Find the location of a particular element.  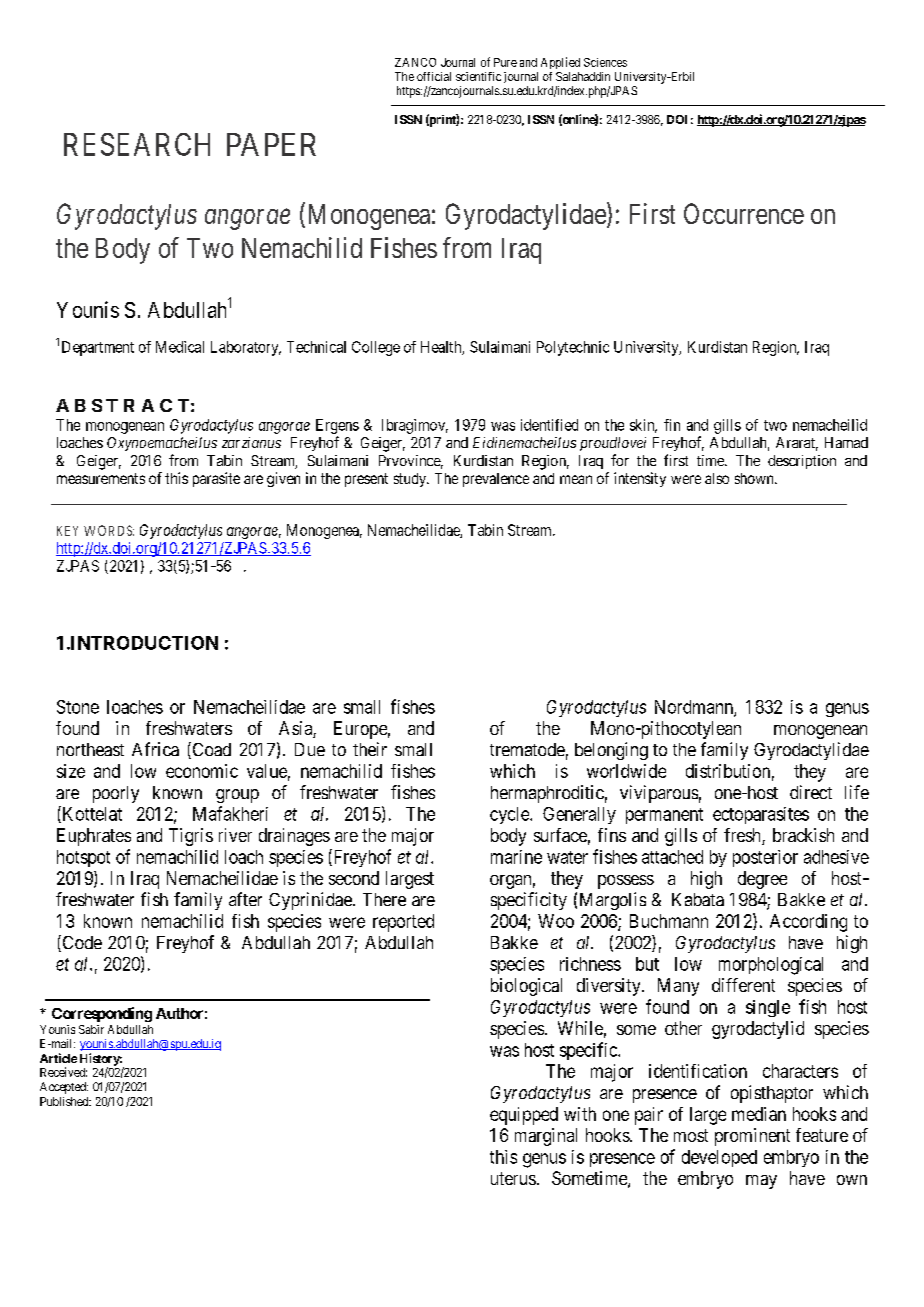

measurements is located at coordinates (101, 478).
